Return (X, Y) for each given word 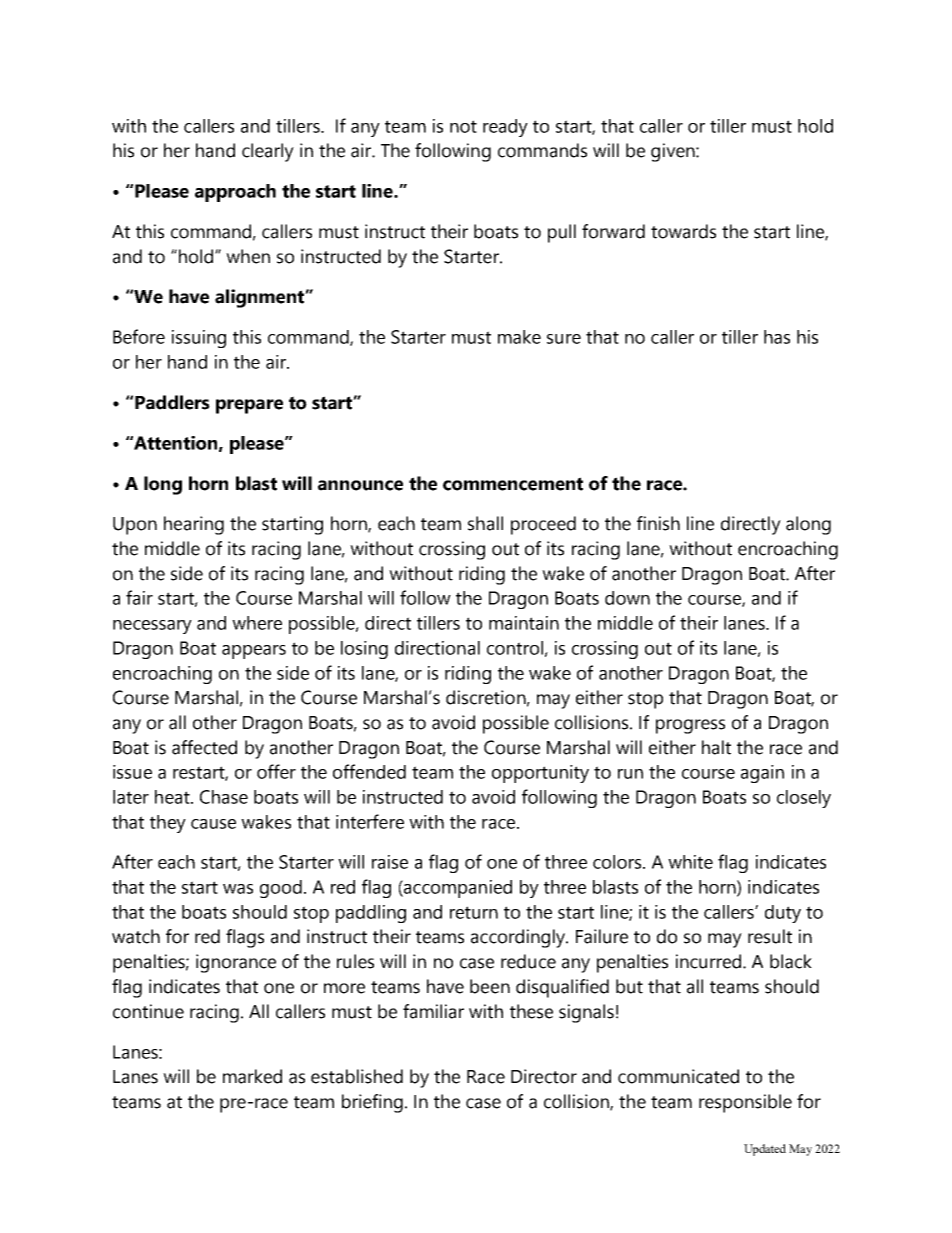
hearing (194, 525)
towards (683, 231)
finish (658, 523)
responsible (745, 1103)
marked (252, 1076)
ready (505, 128)
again (762, 774)
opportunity (540, 774)
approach (235, 193)
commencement (513, 484)
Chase (224, 797)
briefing (372, 1103)
